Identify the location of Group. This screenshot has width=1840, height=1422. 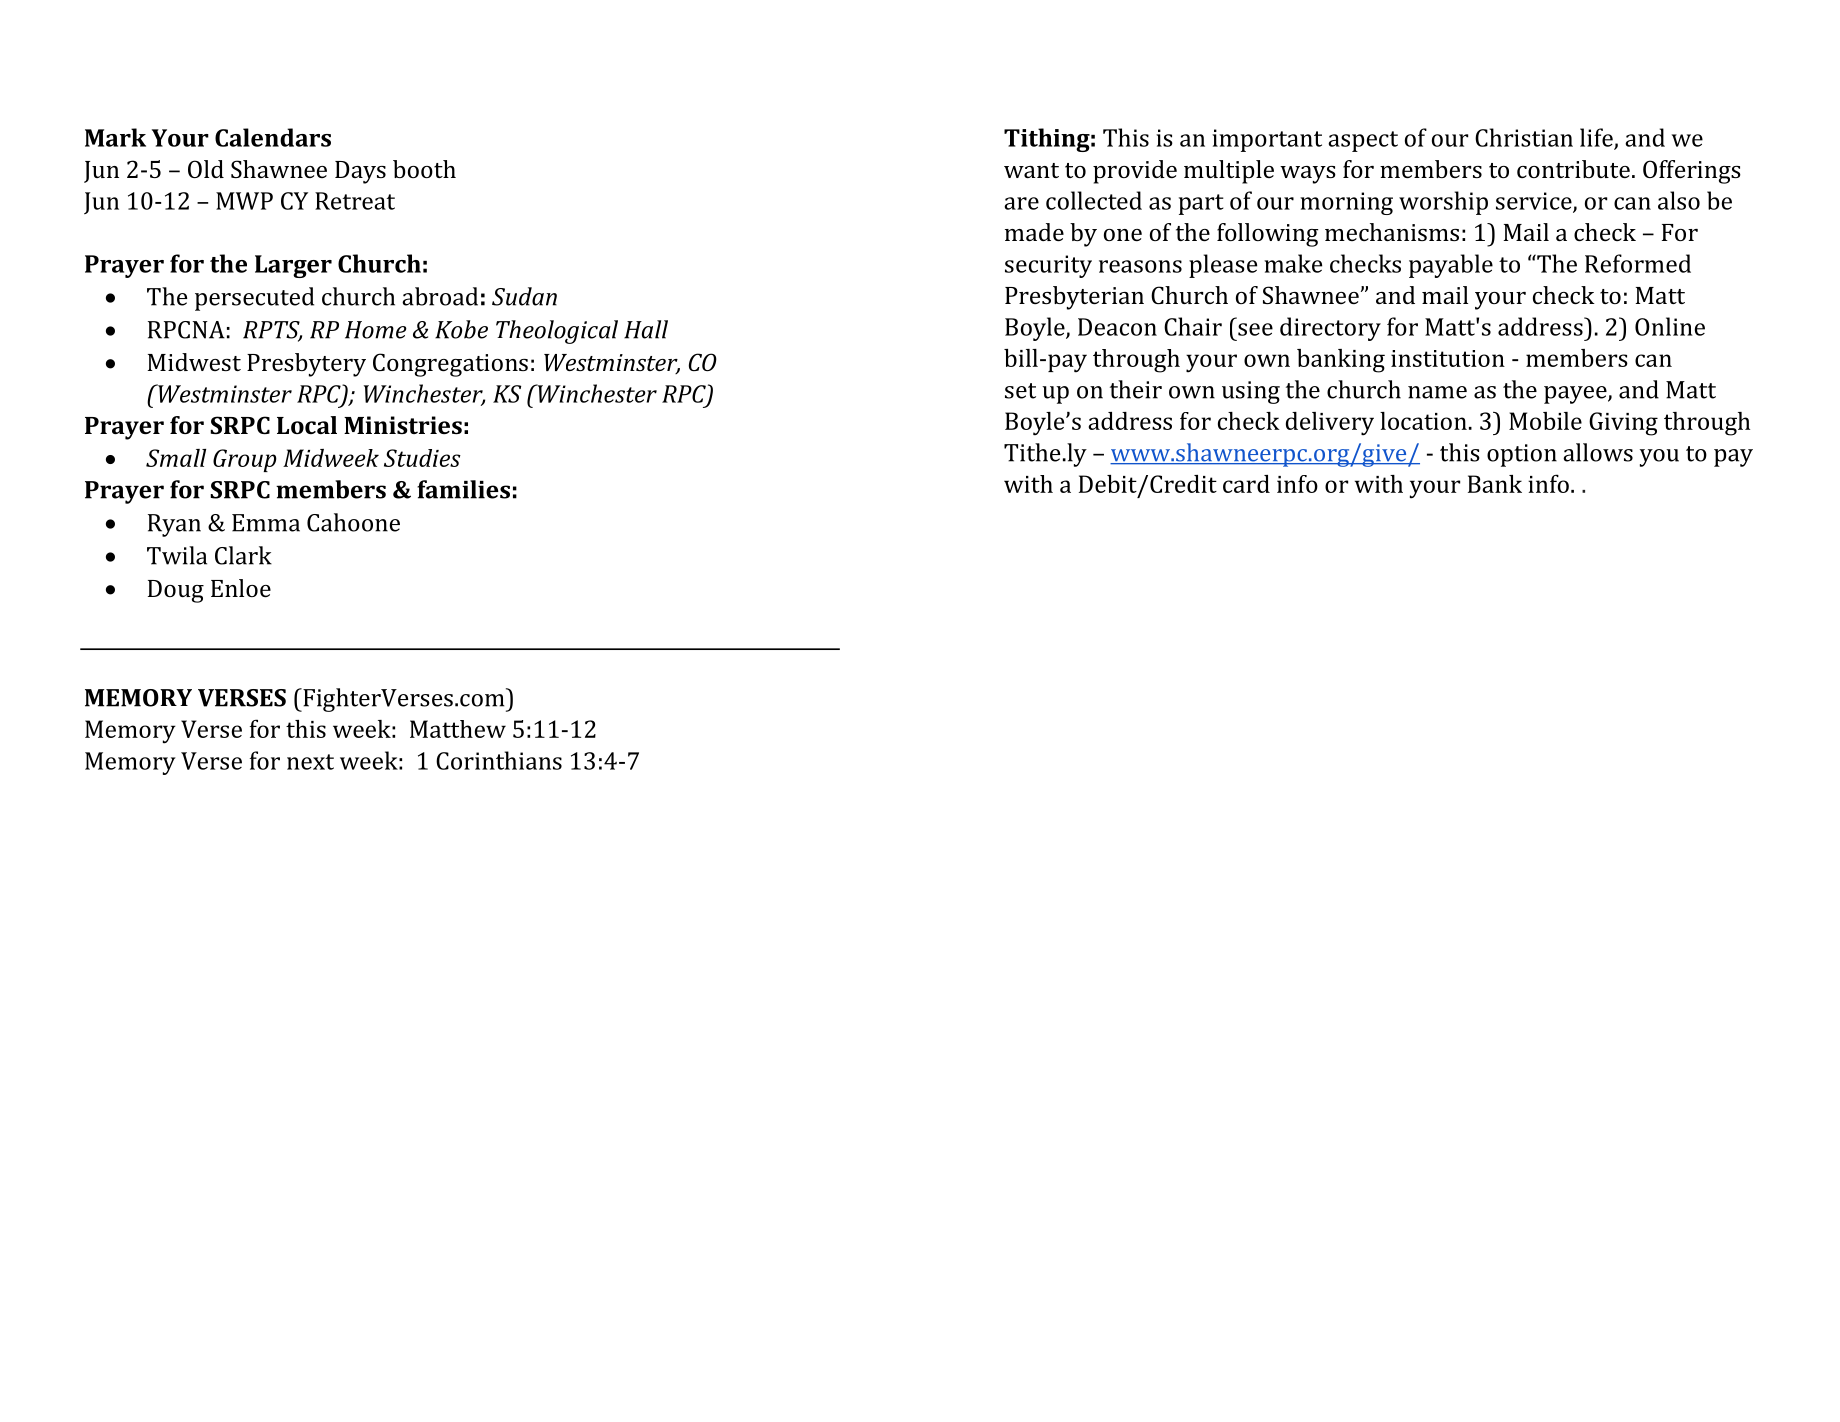
(245, 460).
